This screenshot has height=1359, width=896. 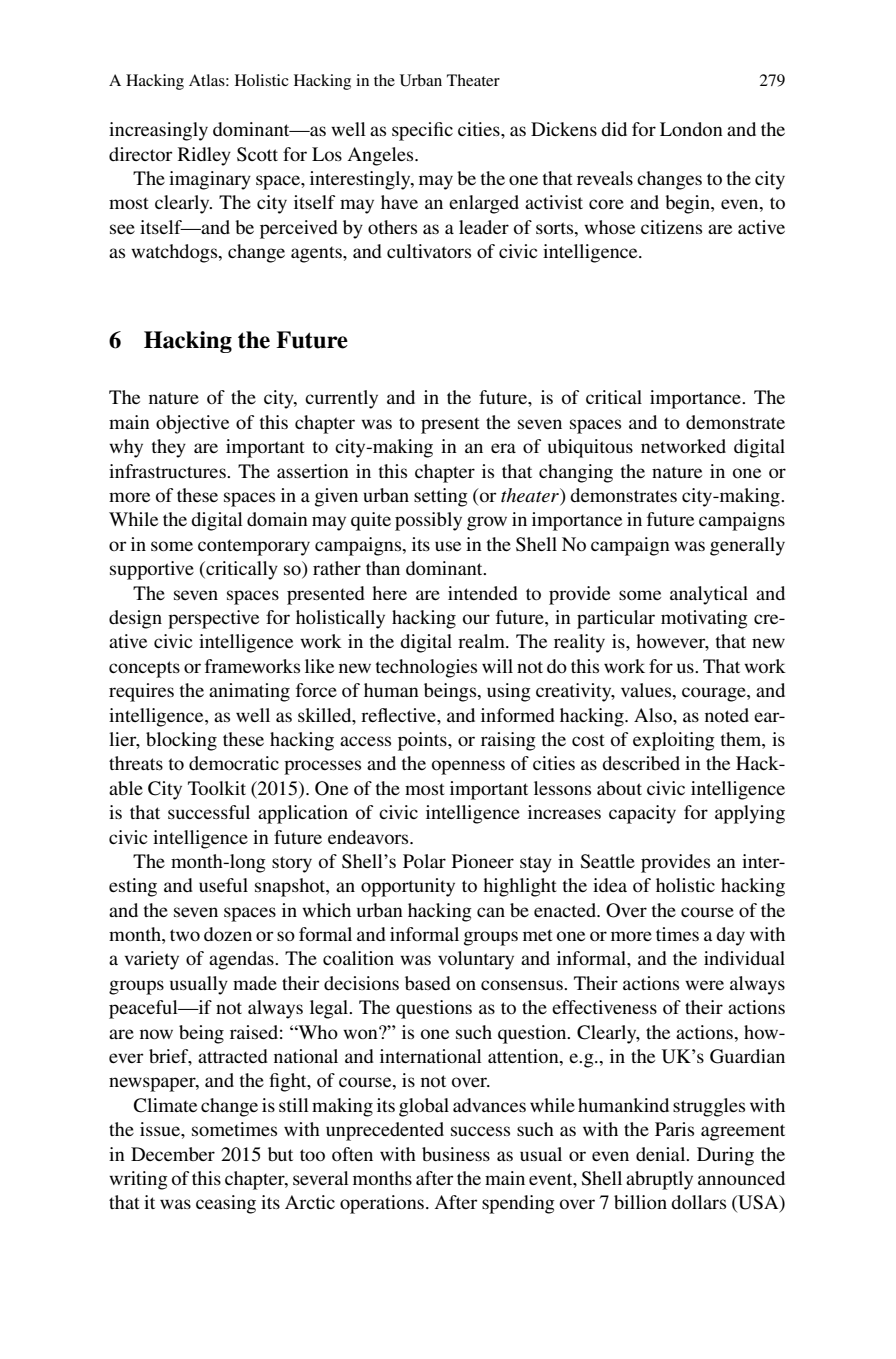 What do you see at coordinates (750, 814) in the screenshot?
I see `applying` at bounding box center [750, 814].
